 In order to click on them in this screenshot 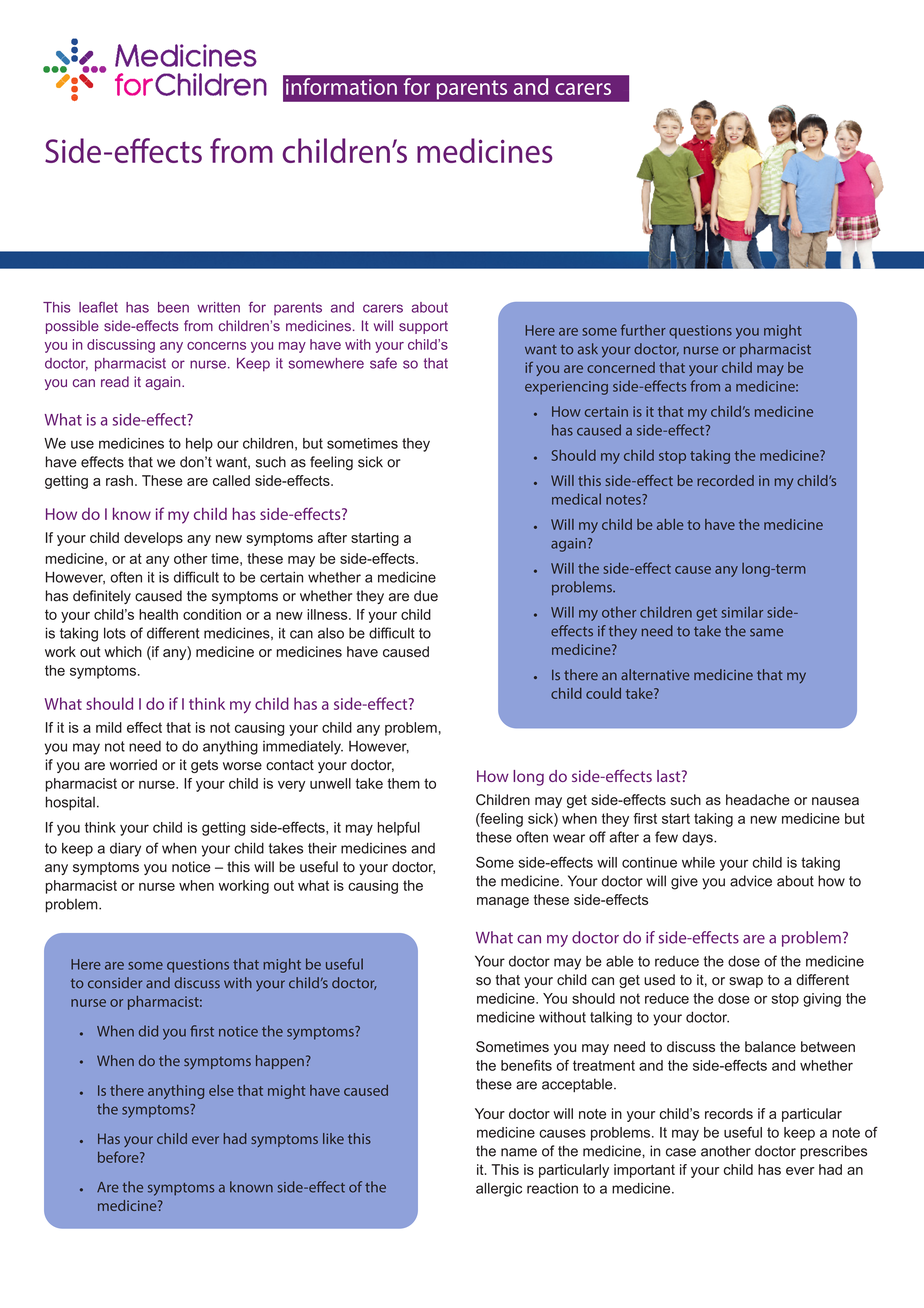, I will do `click(403, 783)`.
